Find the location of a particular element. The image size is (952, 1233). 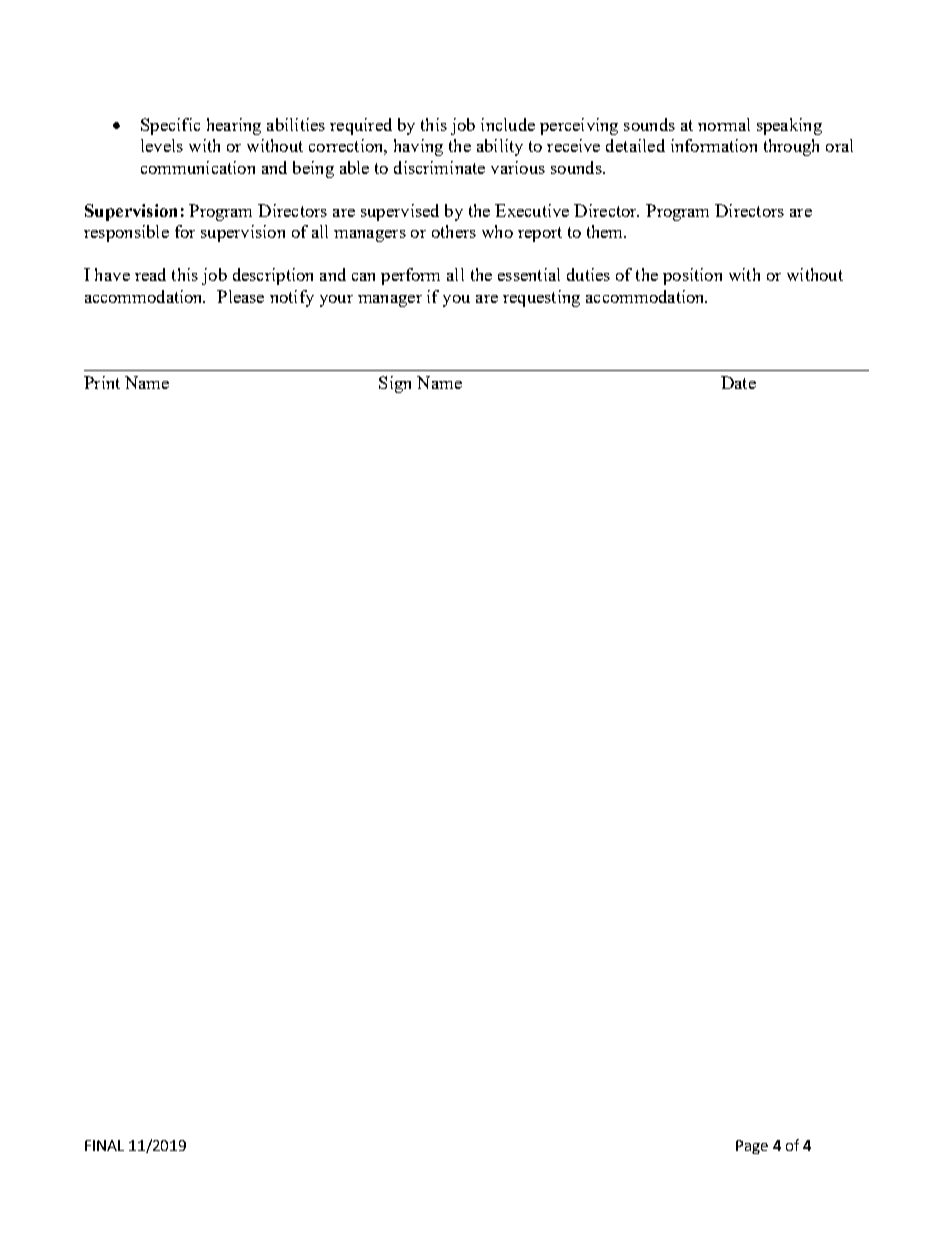

FINAL is located at coordinates (104, 1145).
